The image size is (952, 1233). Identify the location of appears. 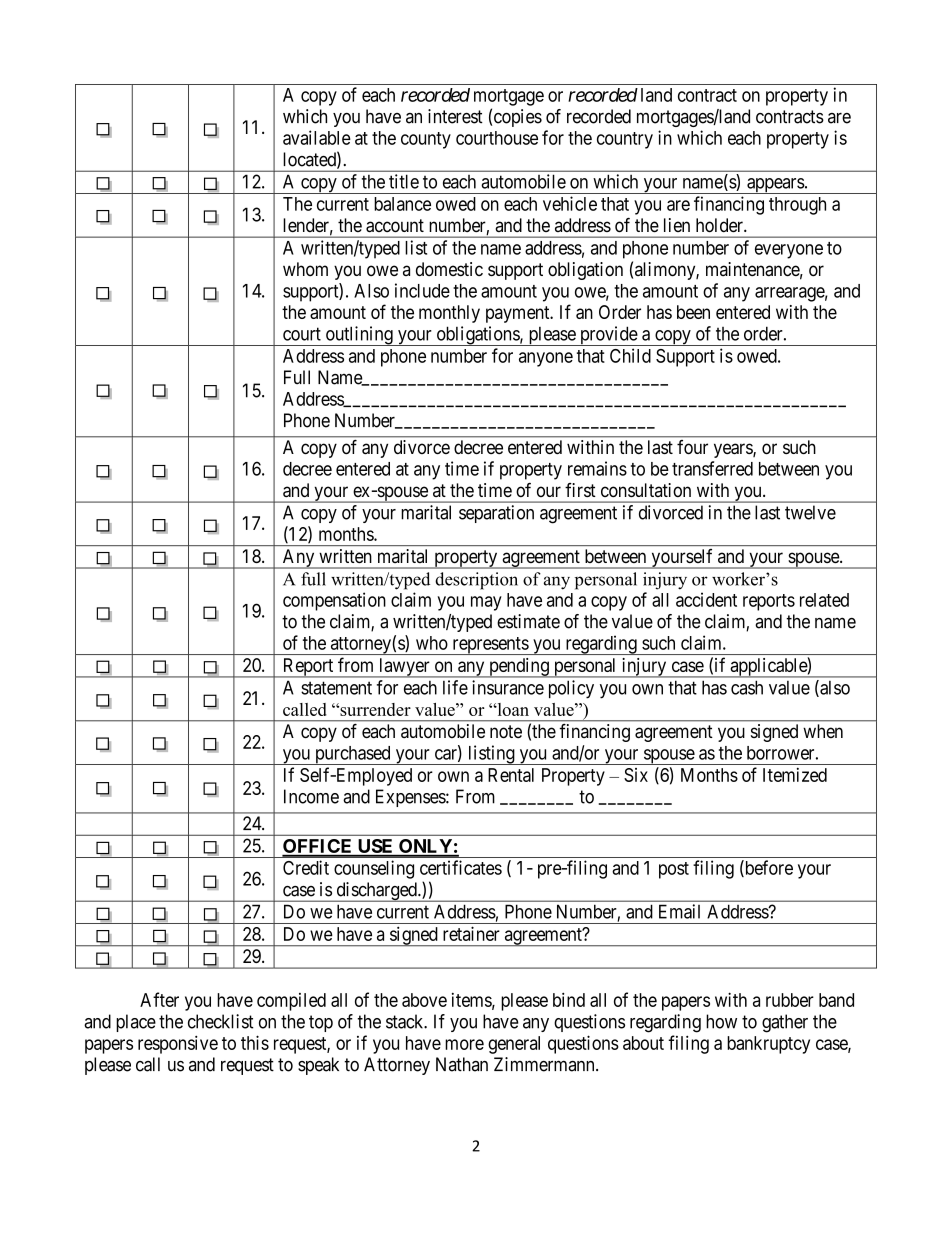
(775, 186).
